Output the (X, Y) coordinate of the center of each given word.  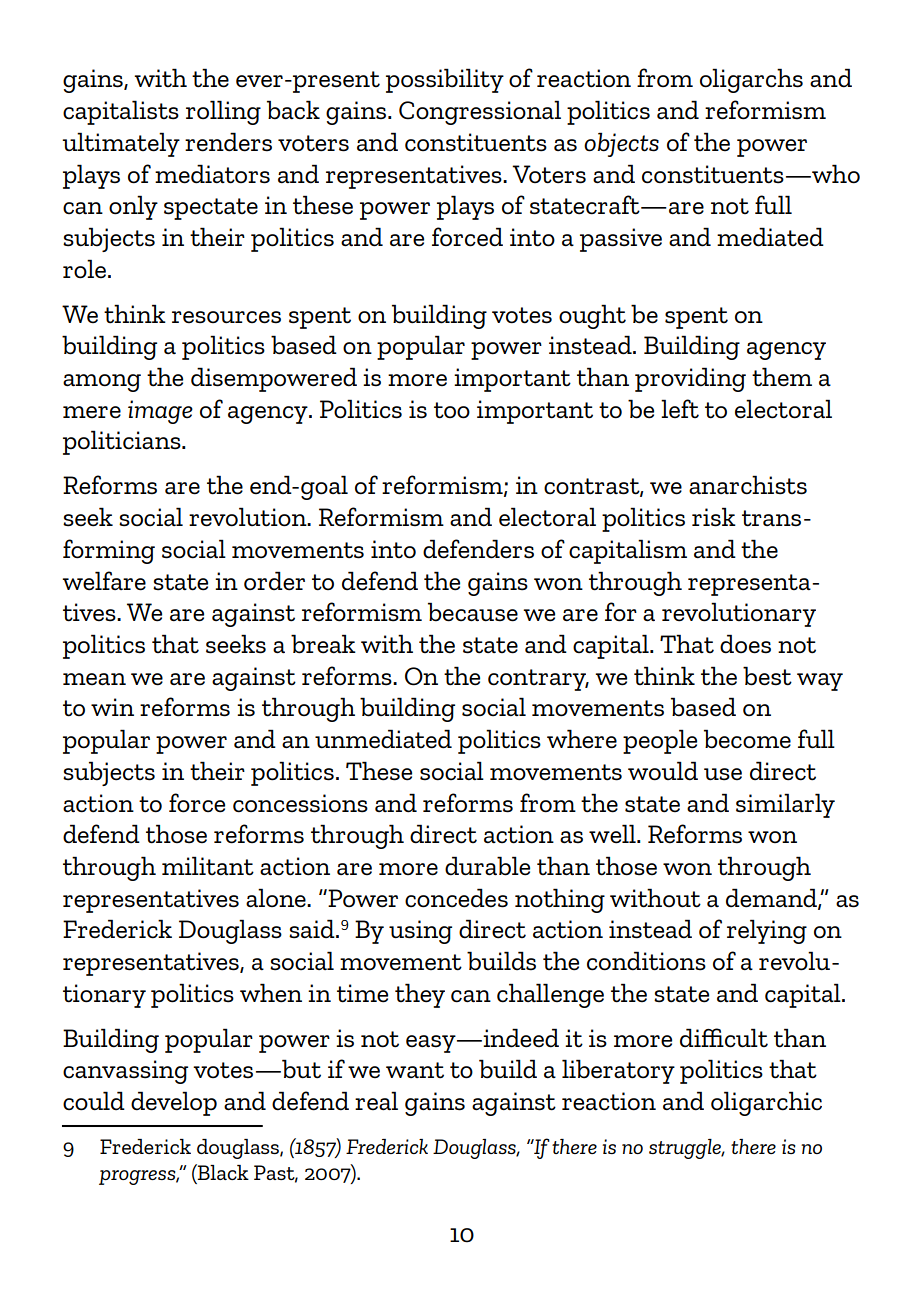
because (473, 612)
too (452, 410)
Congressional (480, 112)
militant (208, 866)
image (160, 412)
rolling (223, 112)
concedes (456, 898)
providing (690, 379)
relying (767, 931)
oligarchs (751, 80)
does (745, 644)
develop (174, 1103)
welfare (104, 581)
